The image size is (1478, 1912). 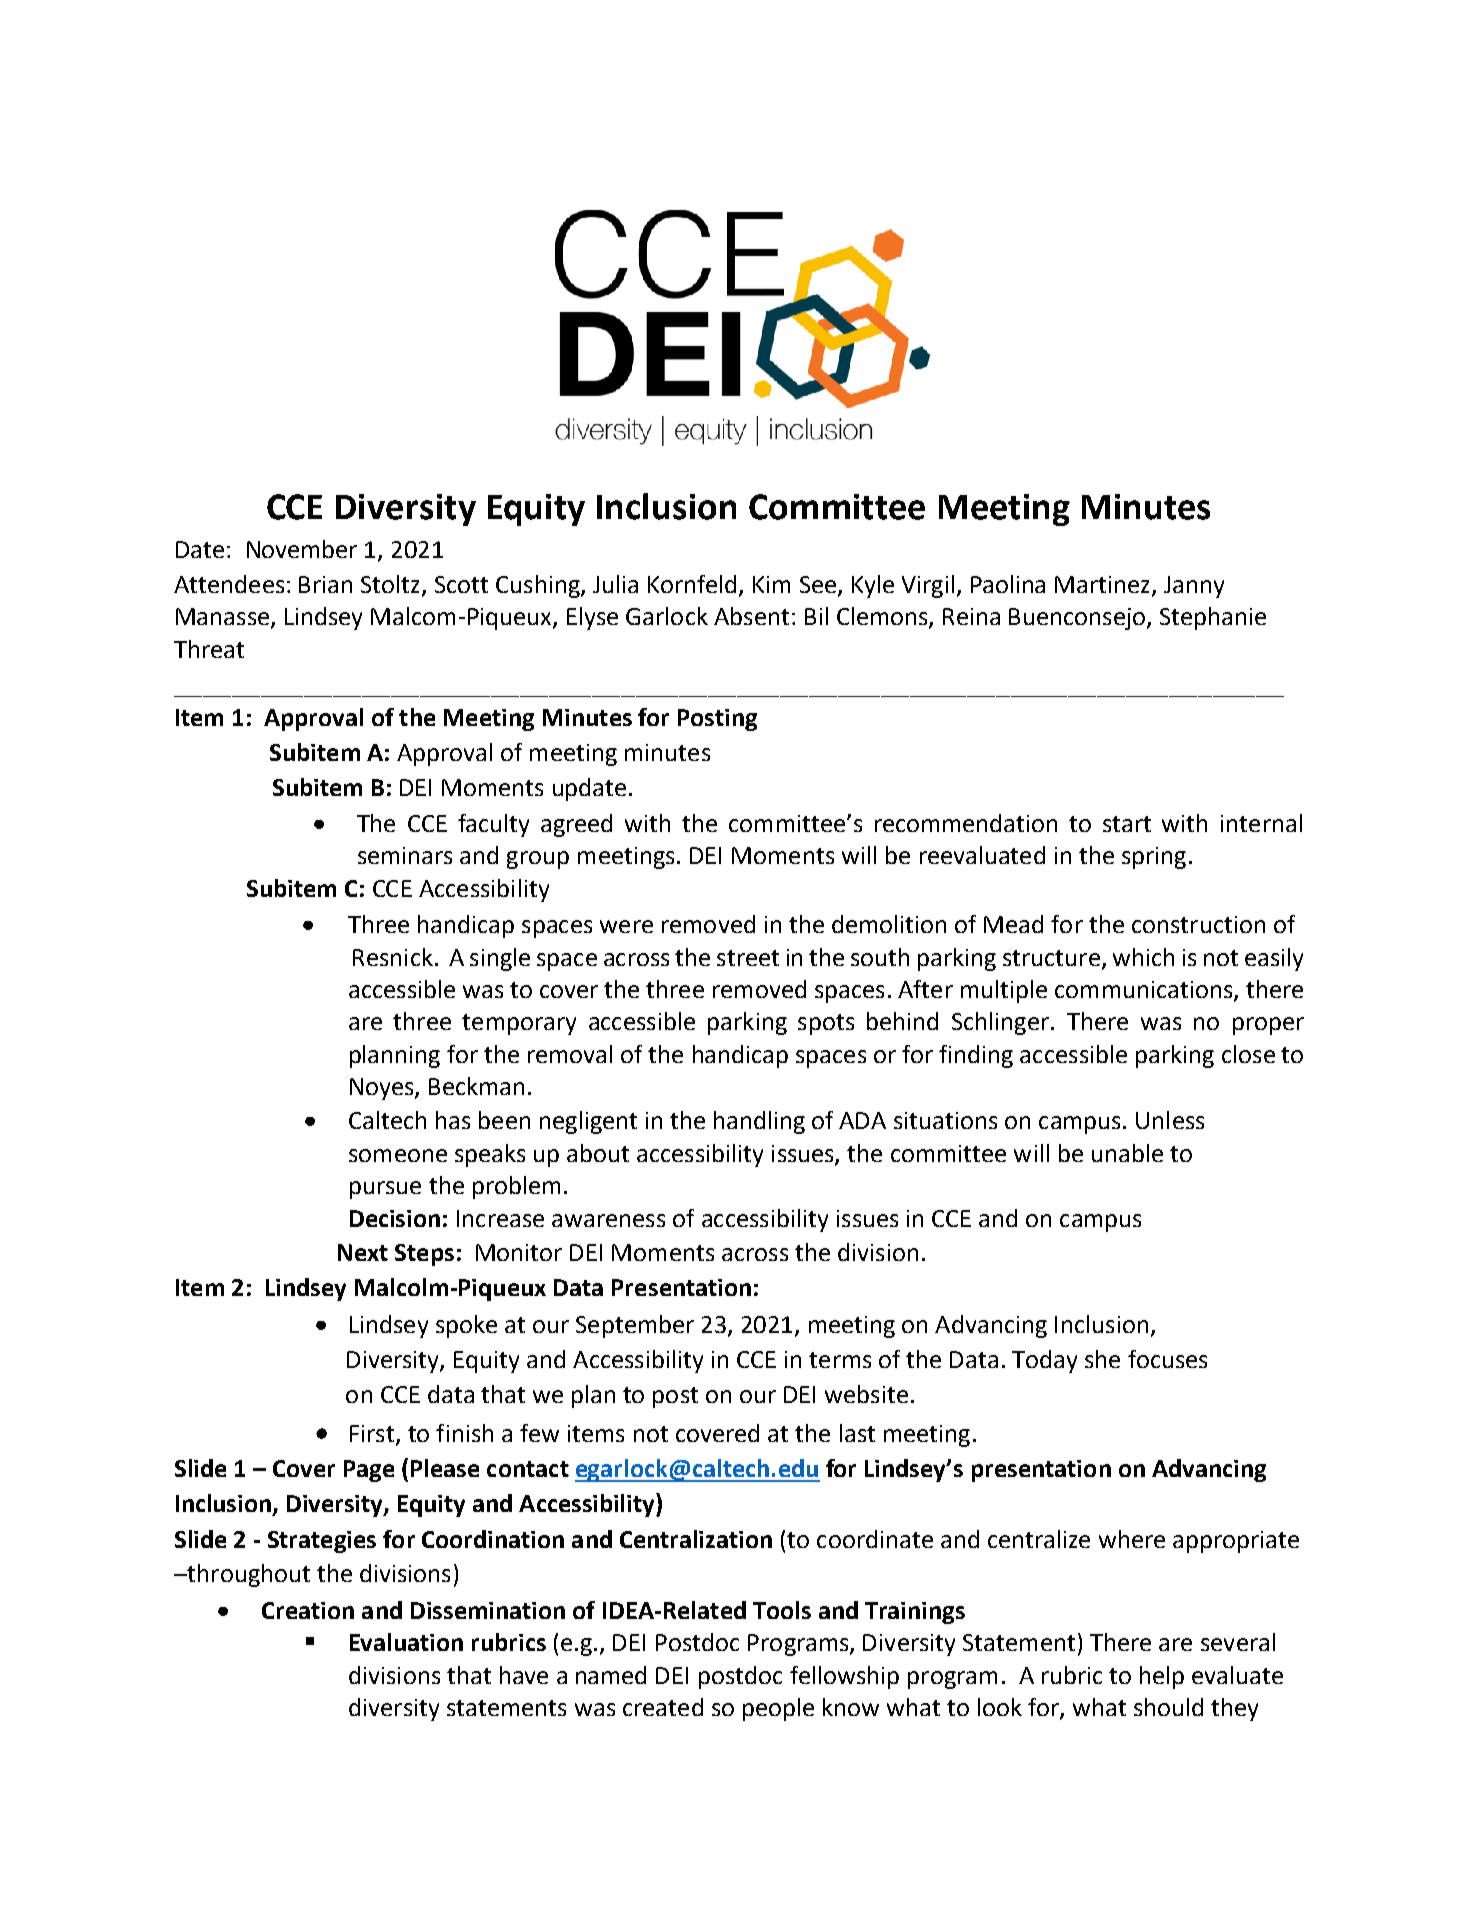 What do you see at coordinates (1167, 1359) in the document?
I see `focuses` at bounding box center [1167, 1359].
